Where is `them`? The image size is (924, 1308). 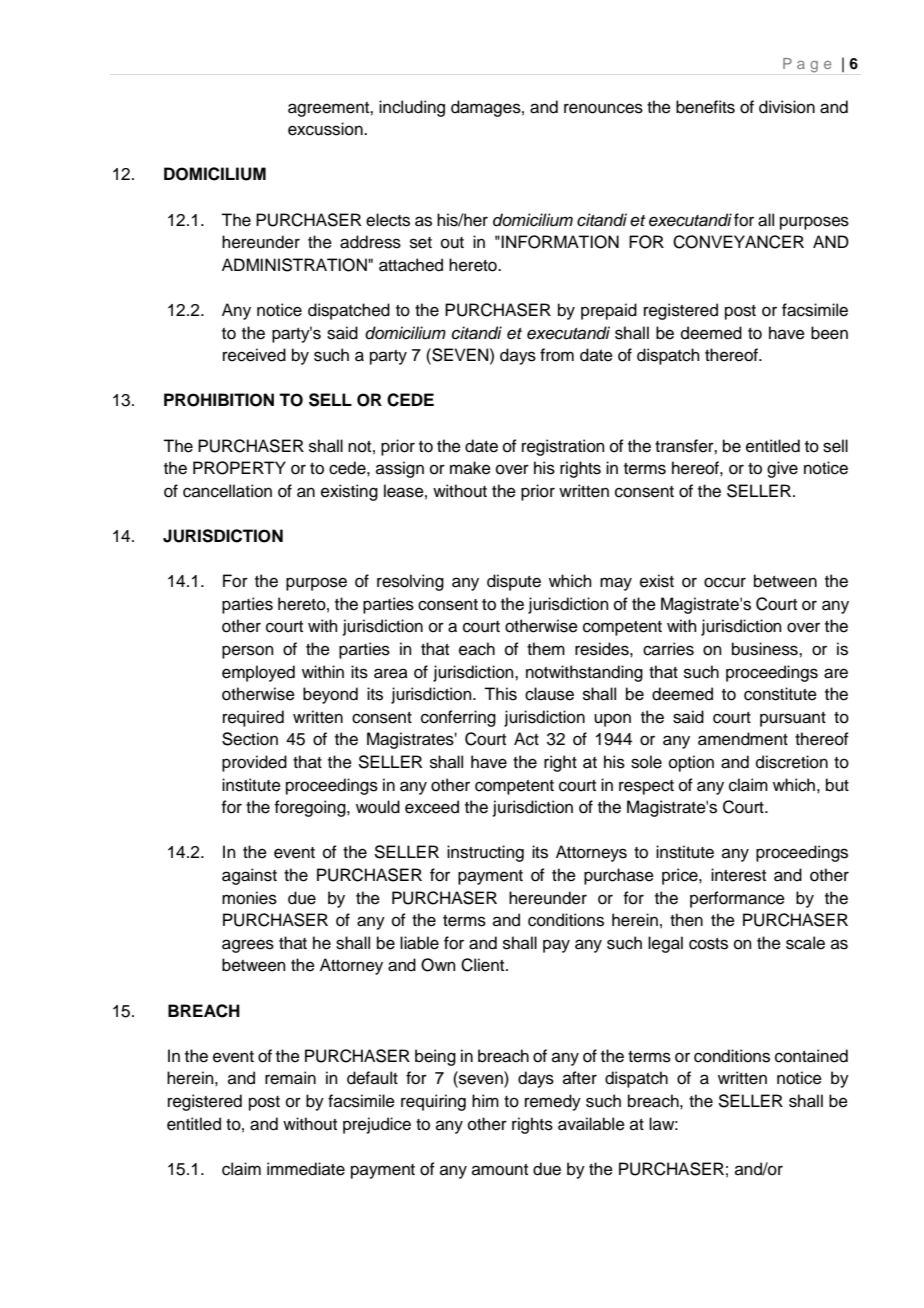 them is located at coordinates (546, 649).
